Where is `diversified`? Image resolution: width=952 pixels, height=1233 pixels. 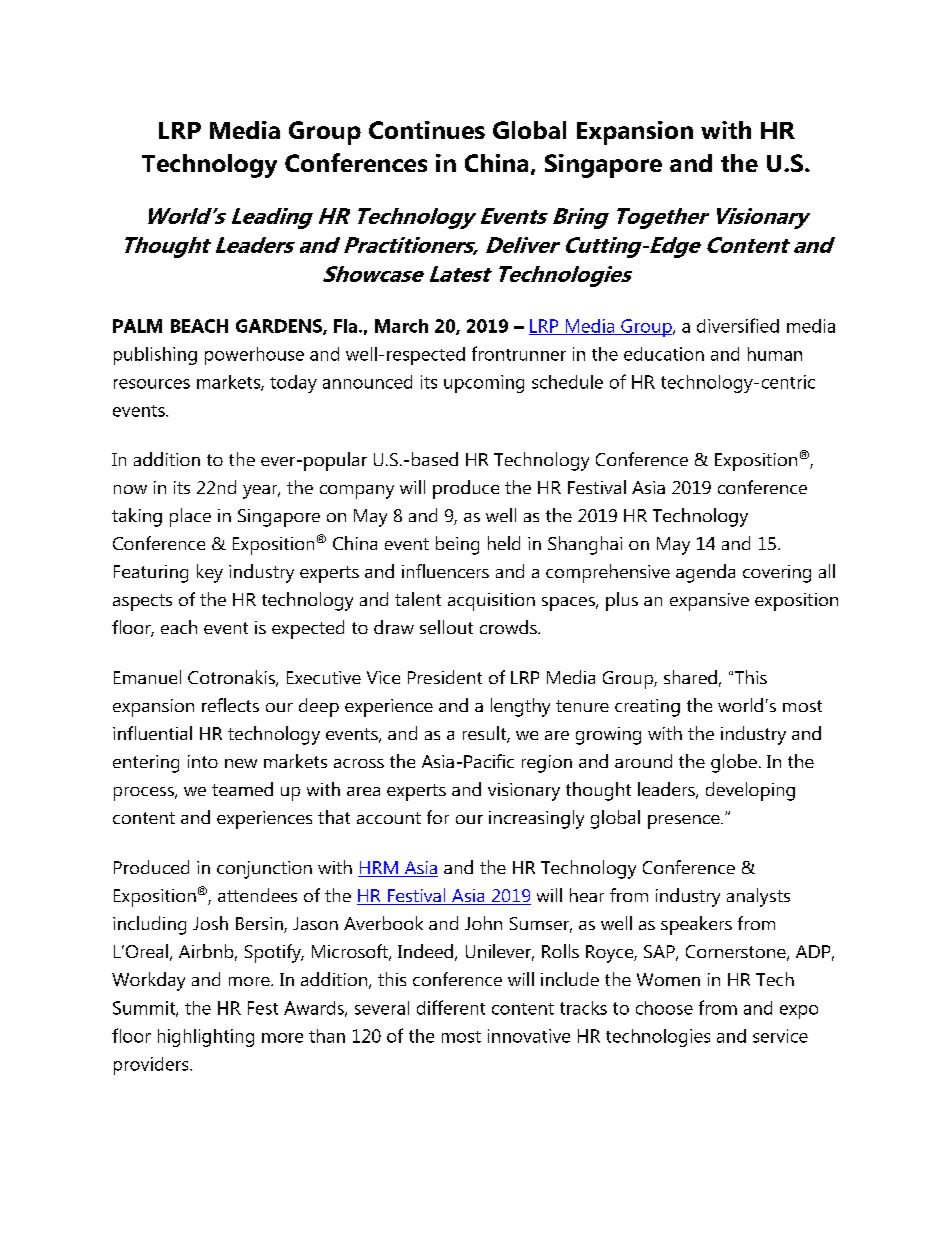
diversified is located at coordinates (738, 325).
